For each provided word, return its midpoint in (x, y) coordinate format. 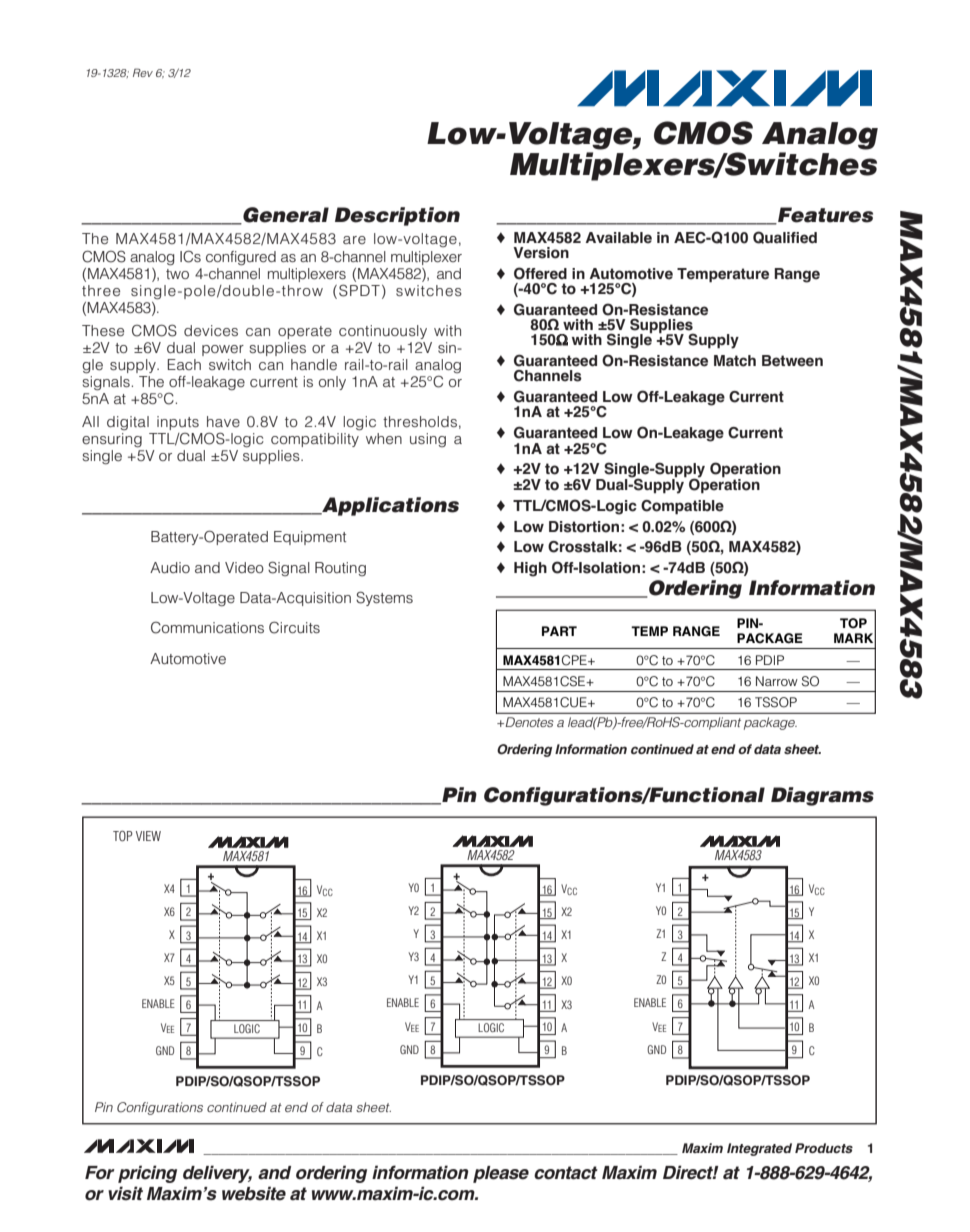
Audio (170, 567)
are (354, 240)
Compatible (682, 507)
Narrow (777, 681)
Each (184, 364)
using (428, 440)
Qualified (785, 237)
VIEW (148, 836)
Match (735, 361)
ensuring (112, 440)
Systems (384, 598)
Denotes (529, 722)
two (177, 274)
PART (559, 631)
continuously (383, 332)
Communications (207, 628)
